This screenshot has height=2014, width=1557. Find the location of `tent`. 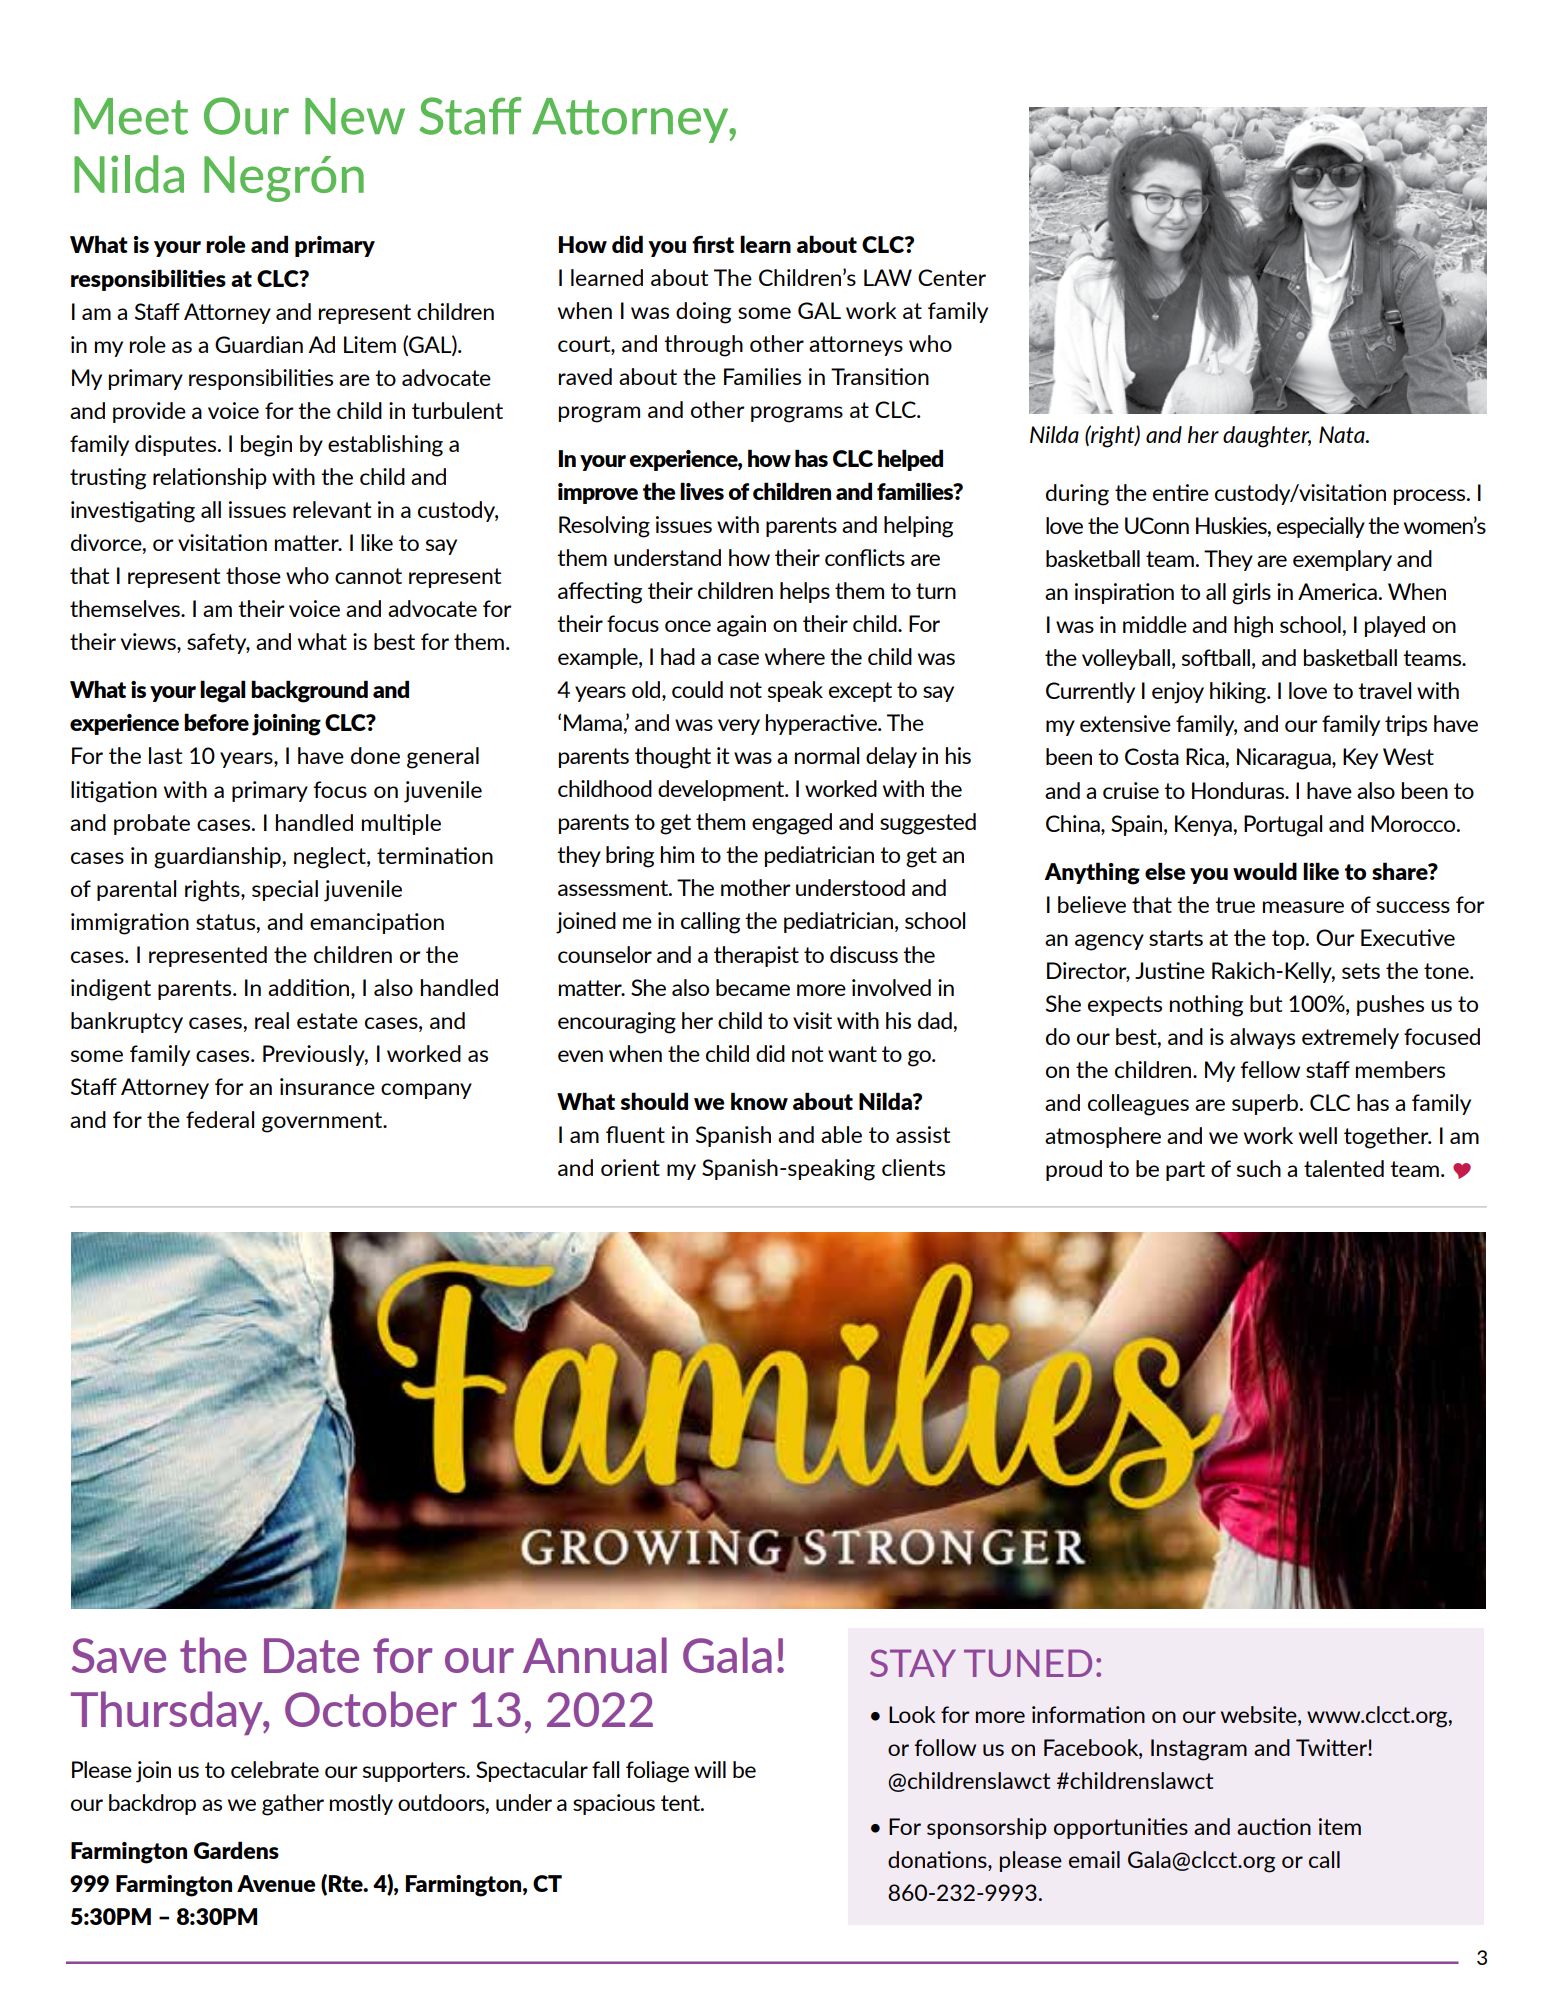

tent is located at coordinates (682, 1803).
